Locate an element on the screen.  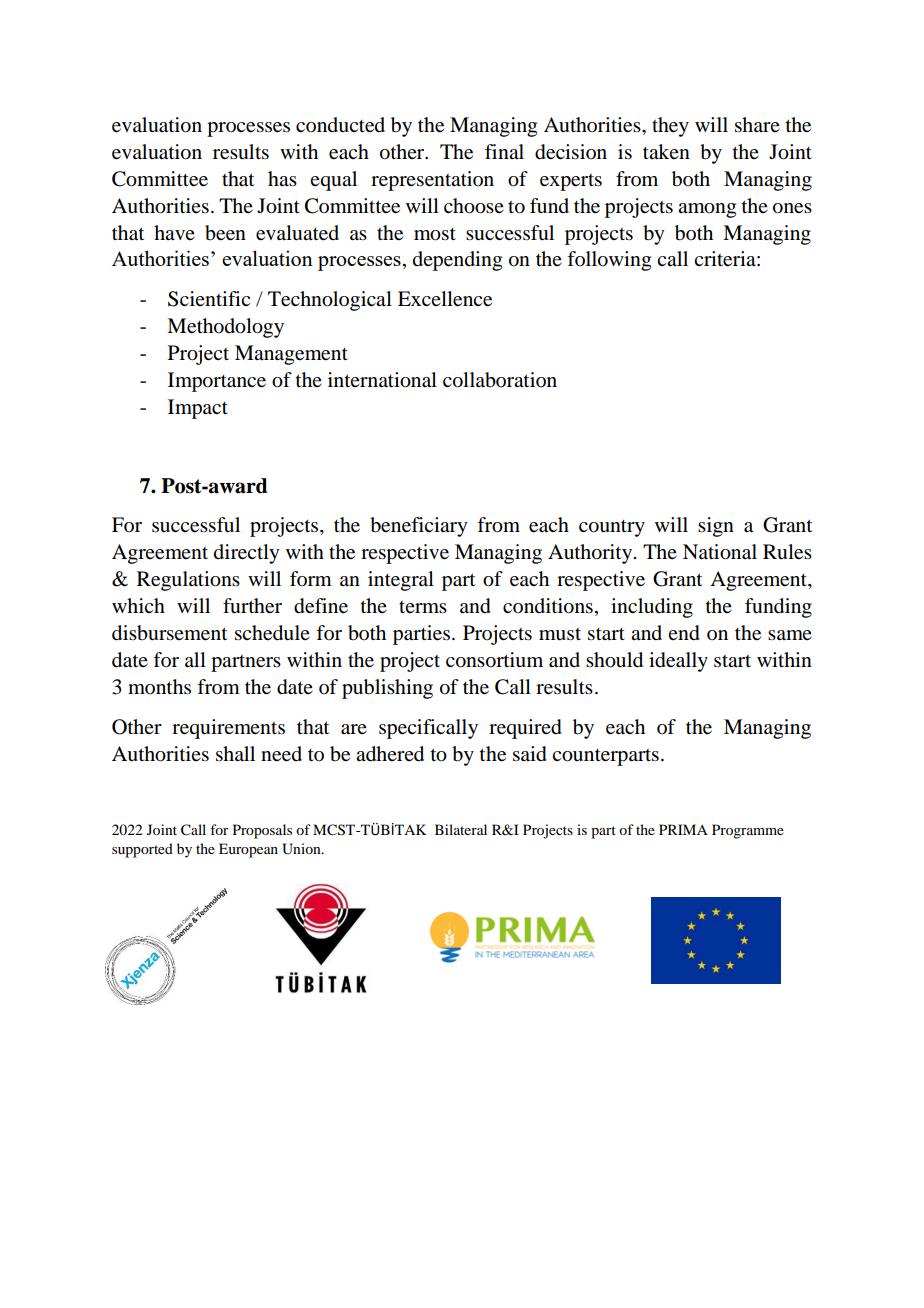
Proposals is located at coordinates (262, 831).
